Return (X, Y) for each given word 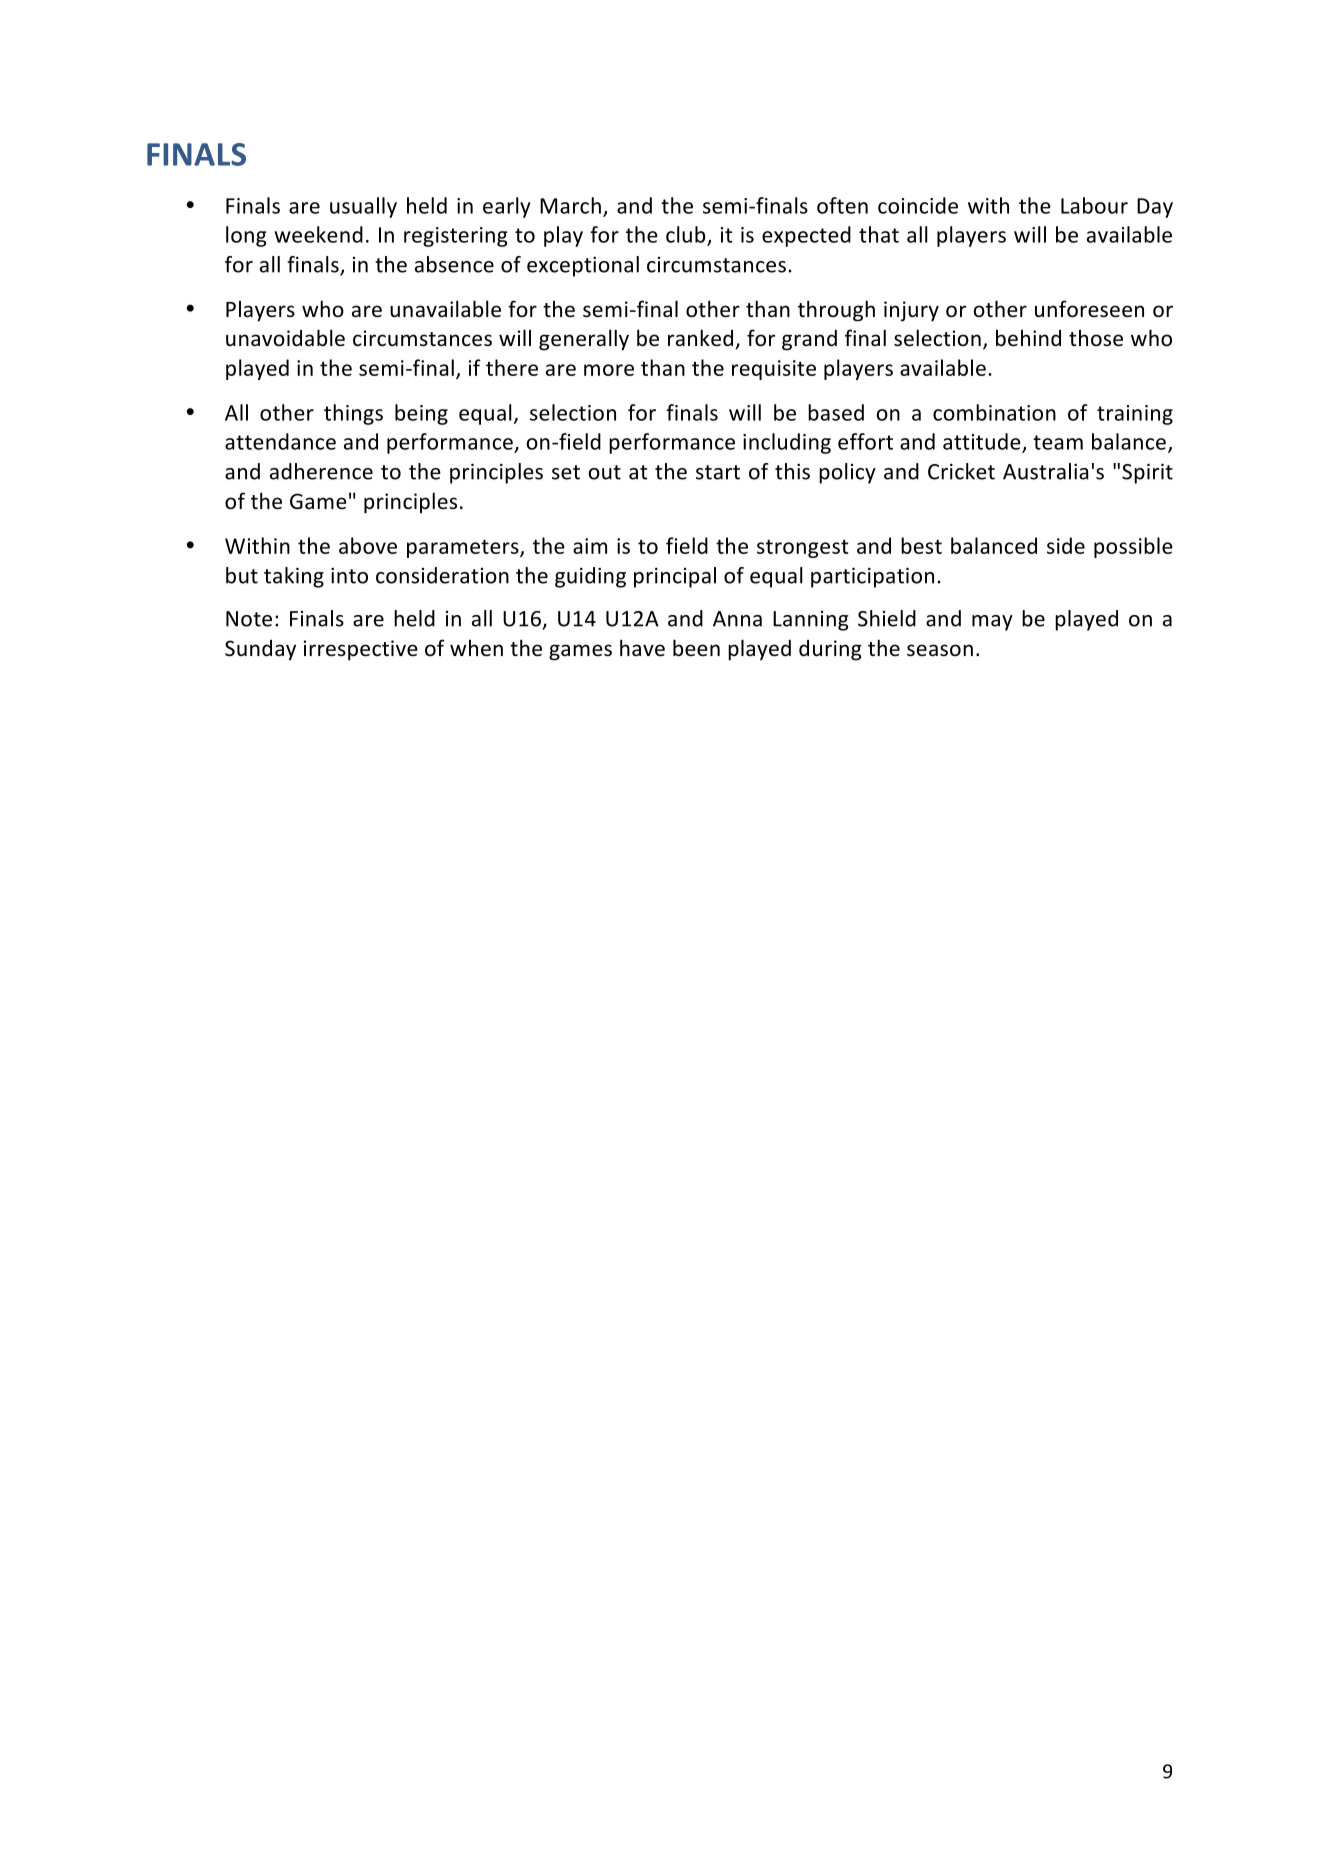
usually (363, 207)
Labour (1094, 205)
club (687, 235)
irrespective (361, 650)
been (696, 648)
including (787, 443)
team (1058, 442)
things (353, 414)
